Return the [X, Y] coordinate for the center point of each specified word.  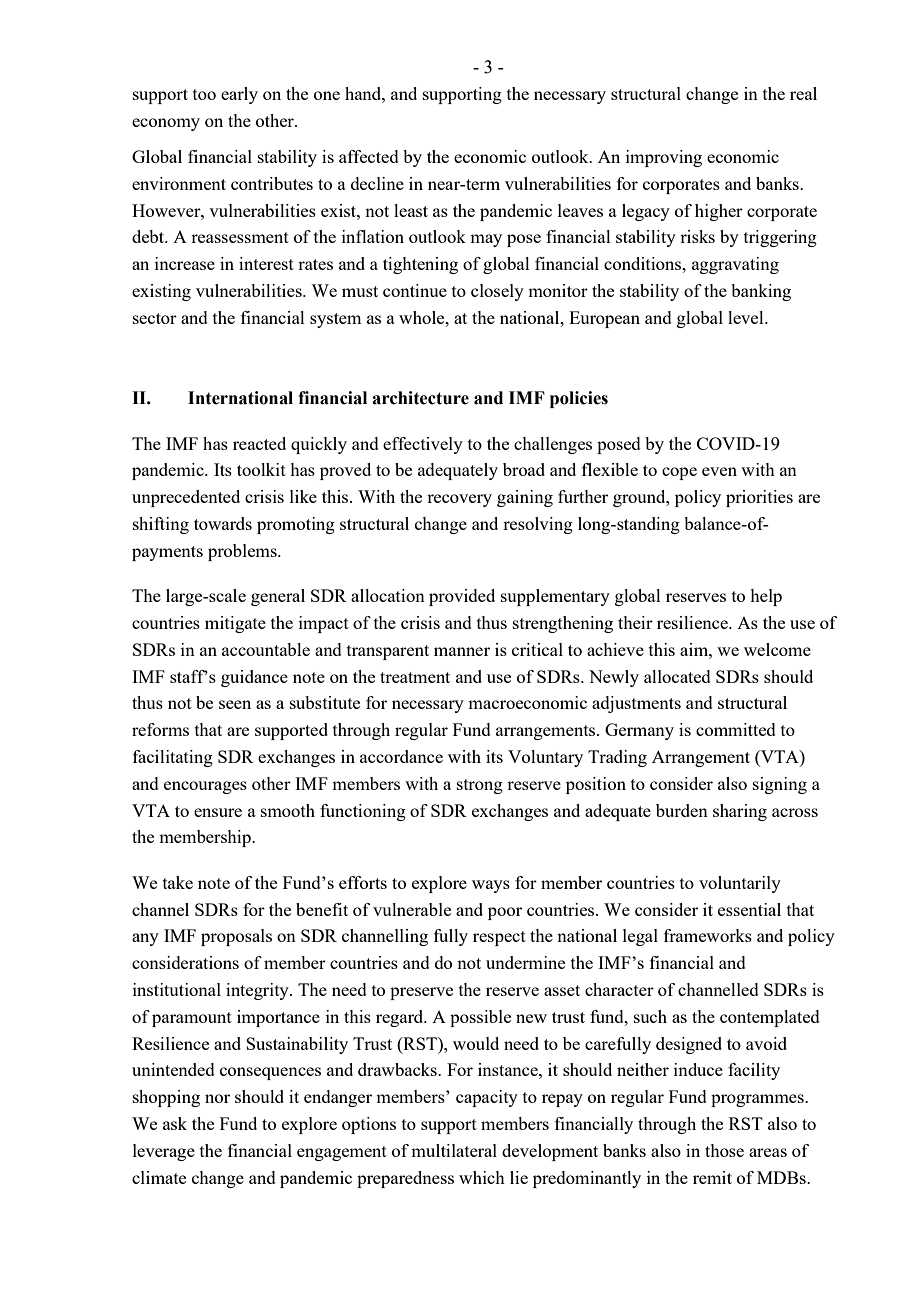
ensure [218, 812]
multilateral [454, 1150]
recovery [459, 500]
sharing [740, 812]
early [239, 95]
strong [480, 786]
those [724, 1150]
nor [217, 1098]
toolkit [261, 469]
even [719, 471]
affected [369, 156]
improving [664, 158]
